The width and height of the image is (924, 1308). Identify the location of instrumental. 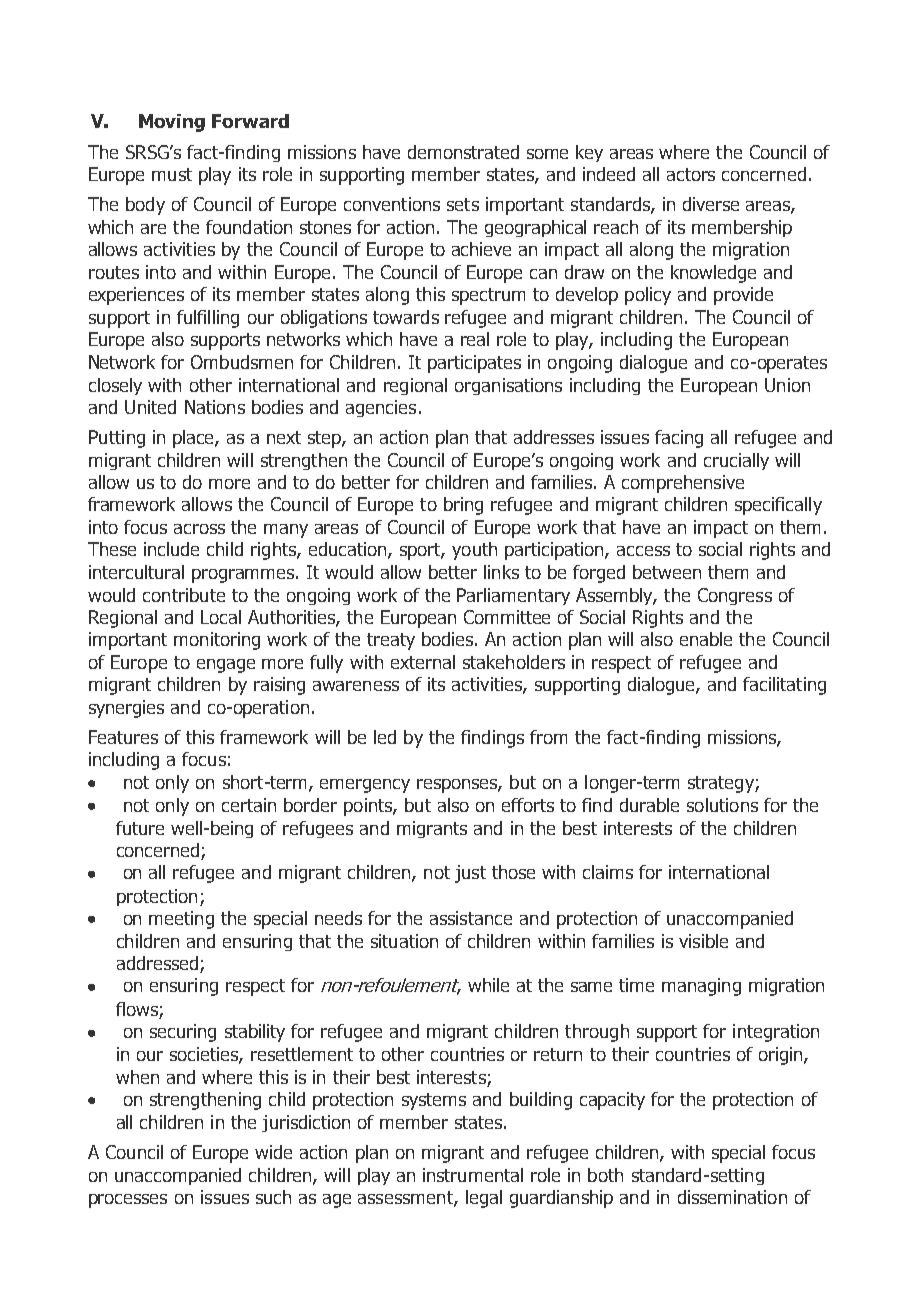
(473, 1175).
